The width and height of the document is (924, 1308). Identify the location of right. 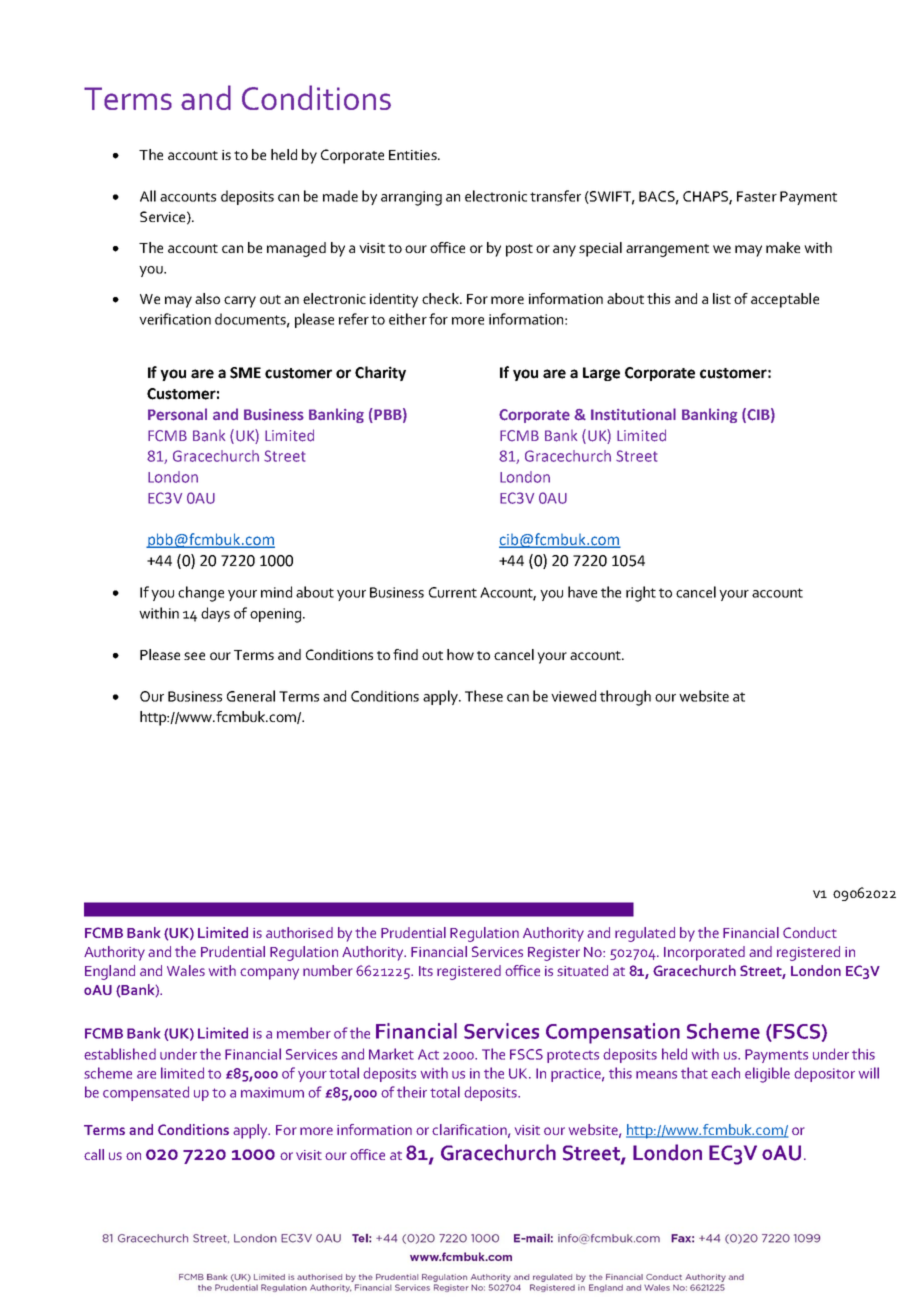
(641, 594).
